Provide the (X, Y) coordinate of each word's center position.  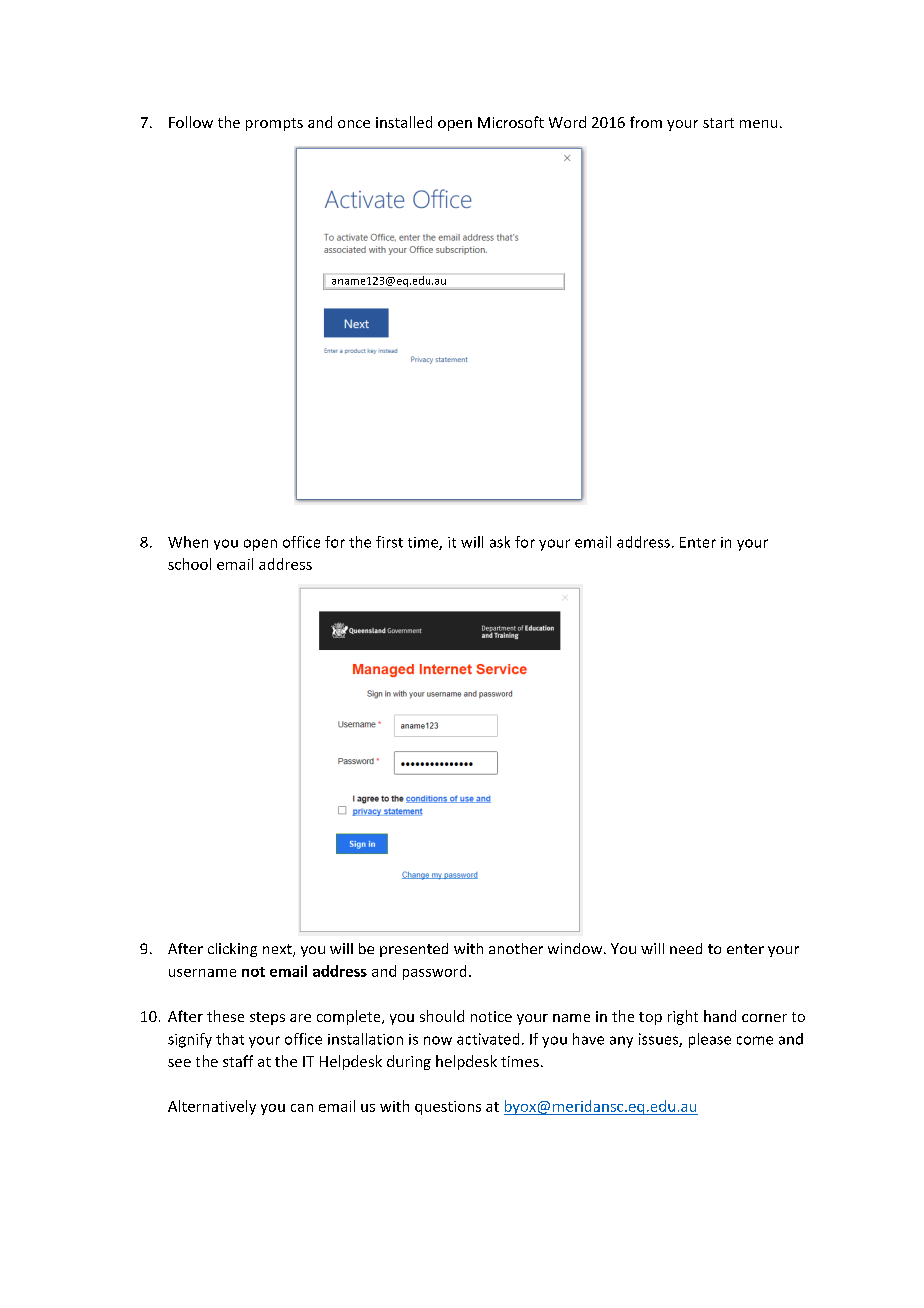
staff (238, 1061)
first (389, 542)
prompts (274, 124)
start (718, 123)
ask (500, 542)
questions (448, 1108)
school (189, 564)
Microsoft (511, 122)
